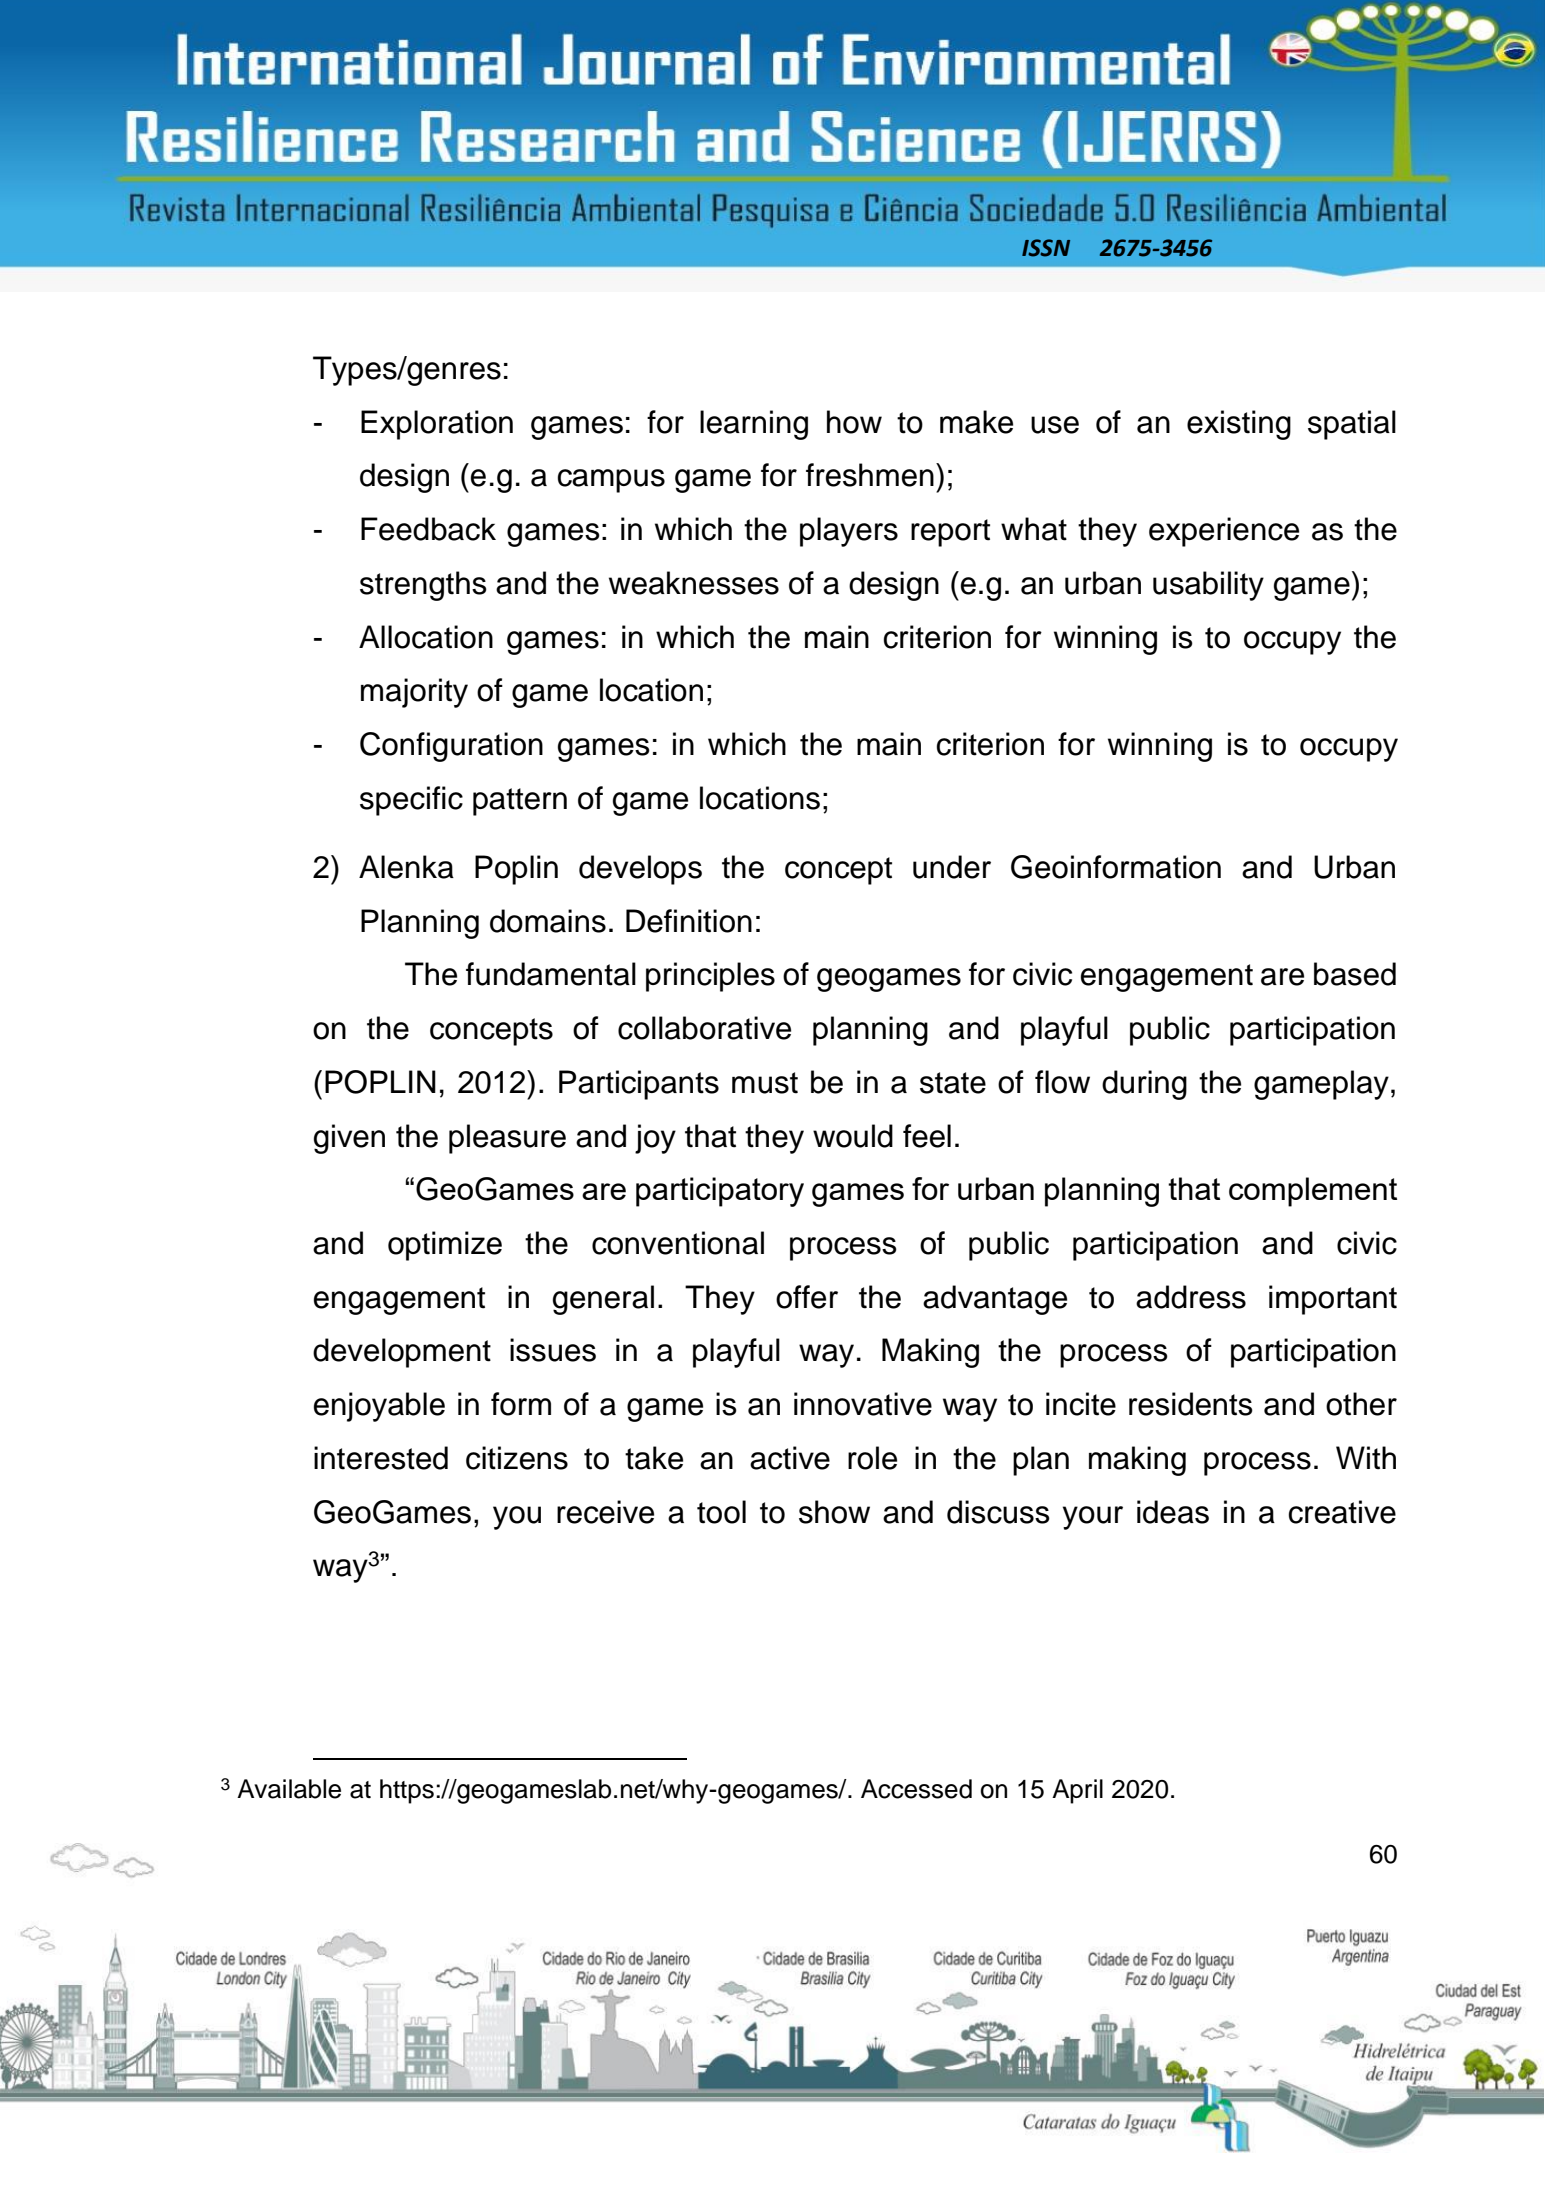 The width and height of the screenshot is (1545, 2185). Describe the element at coordinates (1191, 1297) in the screenshot. I see `address` at that location.
